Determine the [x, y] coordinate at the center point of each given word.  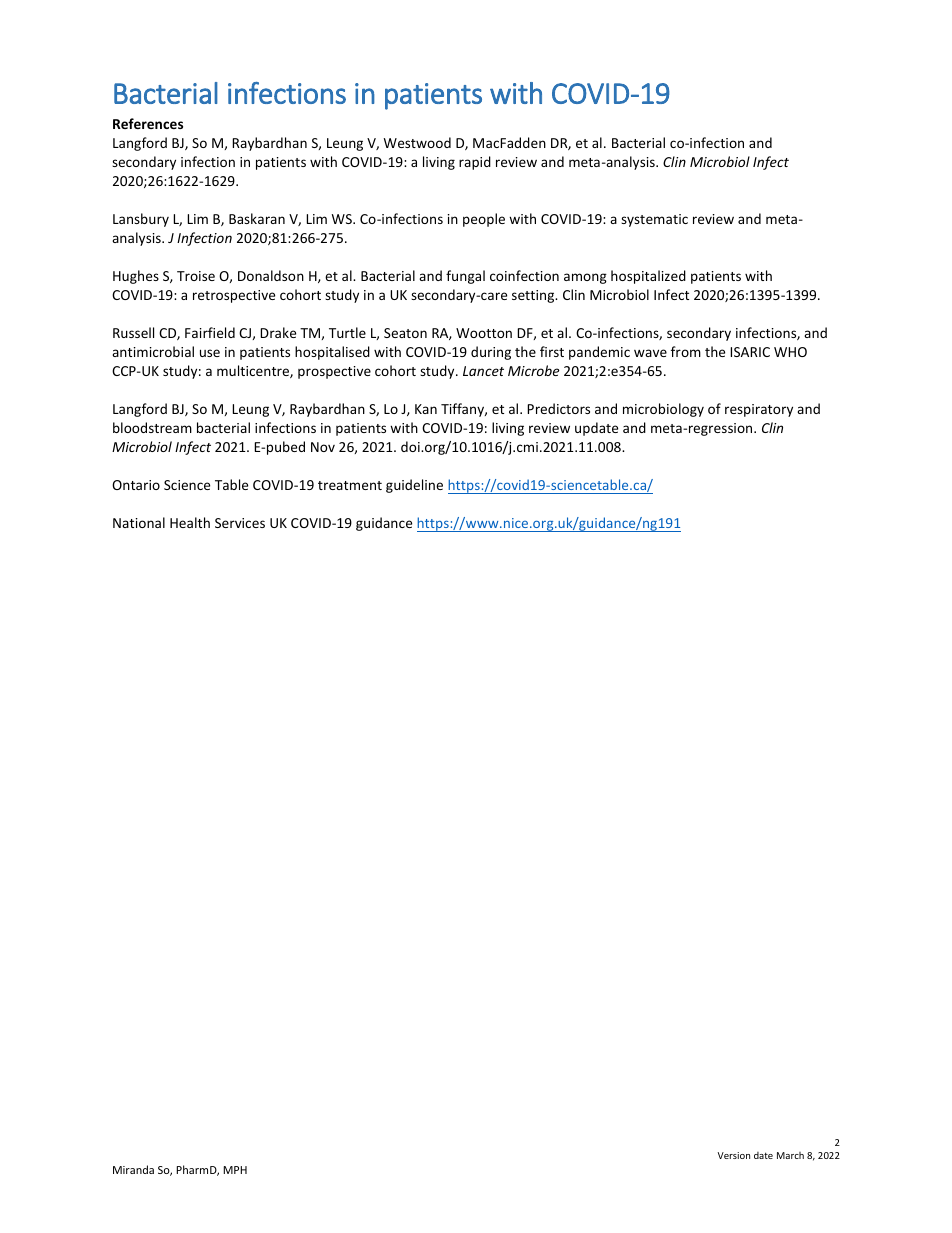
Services [240, 523]
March [790, 1155]
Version [734, 1155]
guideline [414, 486]
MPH [235, 1170]
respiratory [759, 410]
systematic [654, 220]
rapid [475, 163]
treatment [350, 485]
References [148, 123]
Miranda [133, 1169]
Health [190, 522]
